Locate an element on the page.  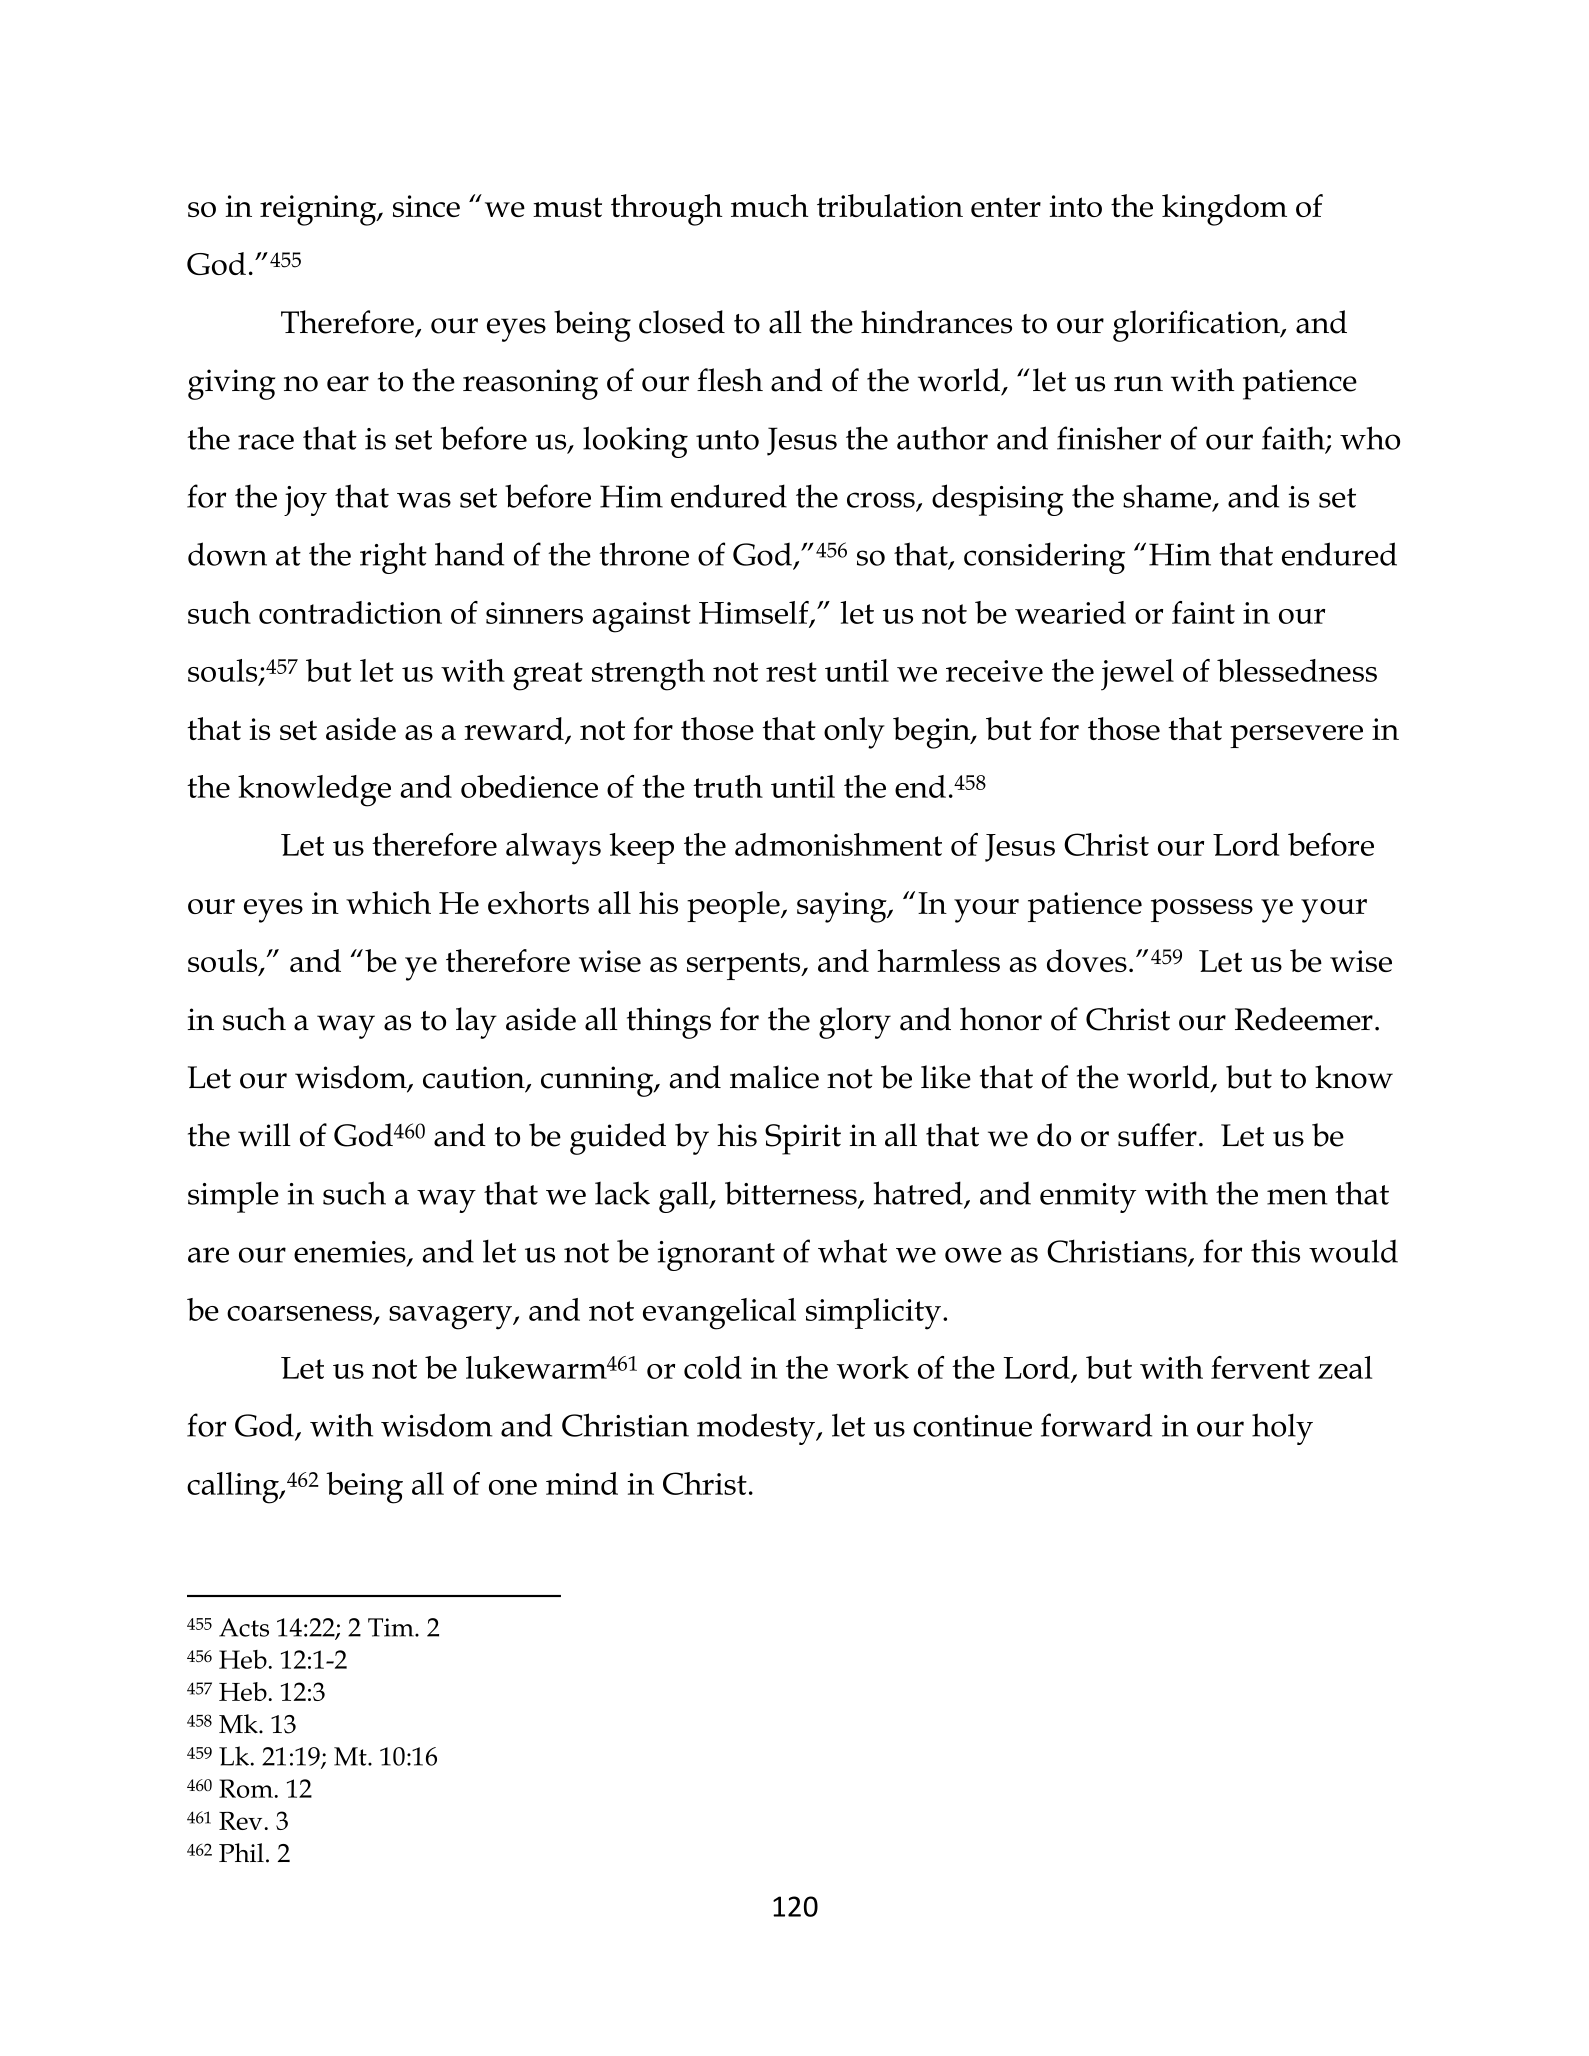
glorification is located at coordinates (1197, 326).
